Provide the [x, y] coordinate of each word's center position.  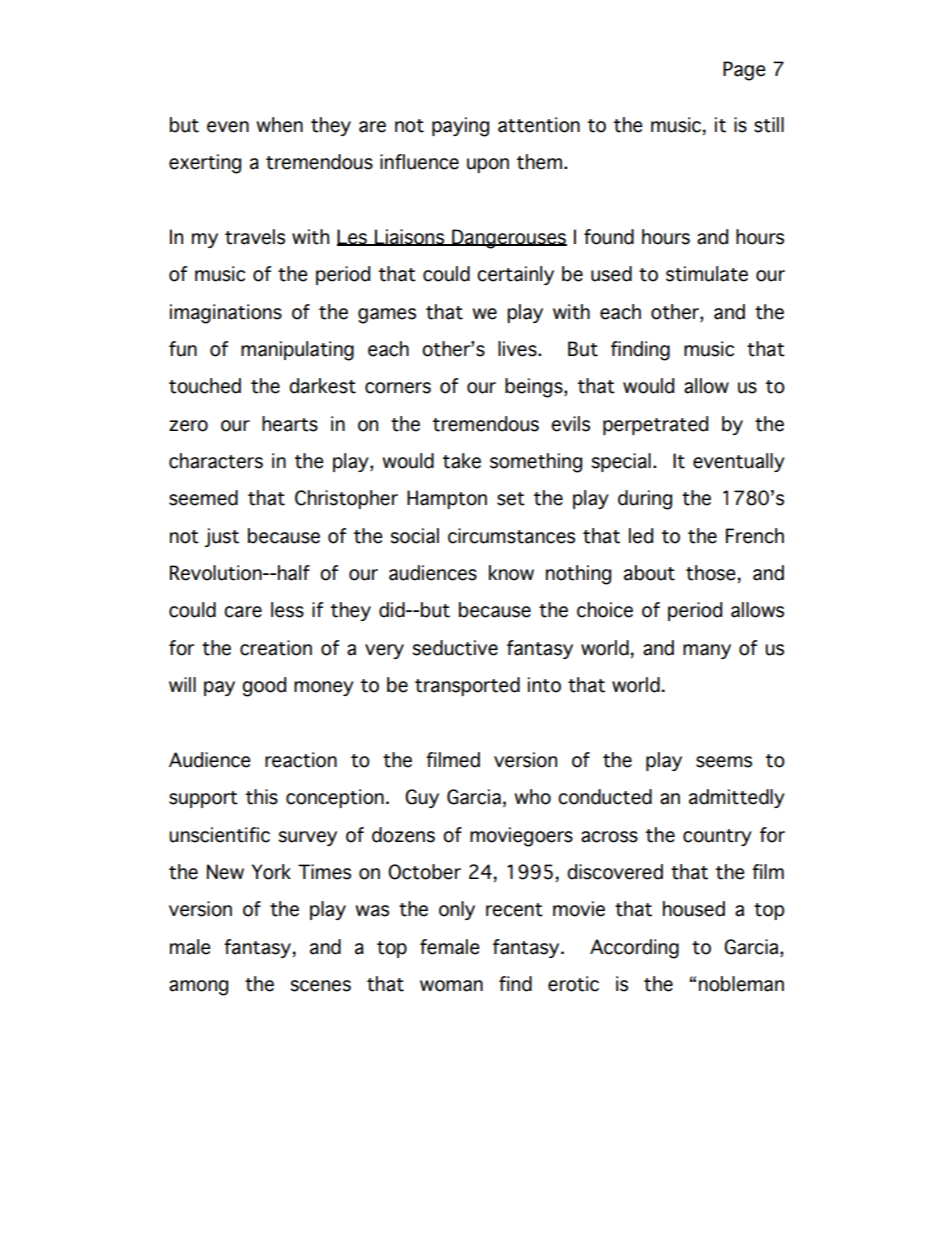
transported [467, 686]
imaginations [226, 314]
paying [460, 127]
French [755, 536]
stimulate [707, 274]
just [222, 537]
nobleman [741, 984]
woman [451, 986]
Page [744, 71]
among [198, 988]
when [279, 125]
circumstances [511, 536]
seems [724, 762]
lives [518, 349]
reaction [301, 760]
